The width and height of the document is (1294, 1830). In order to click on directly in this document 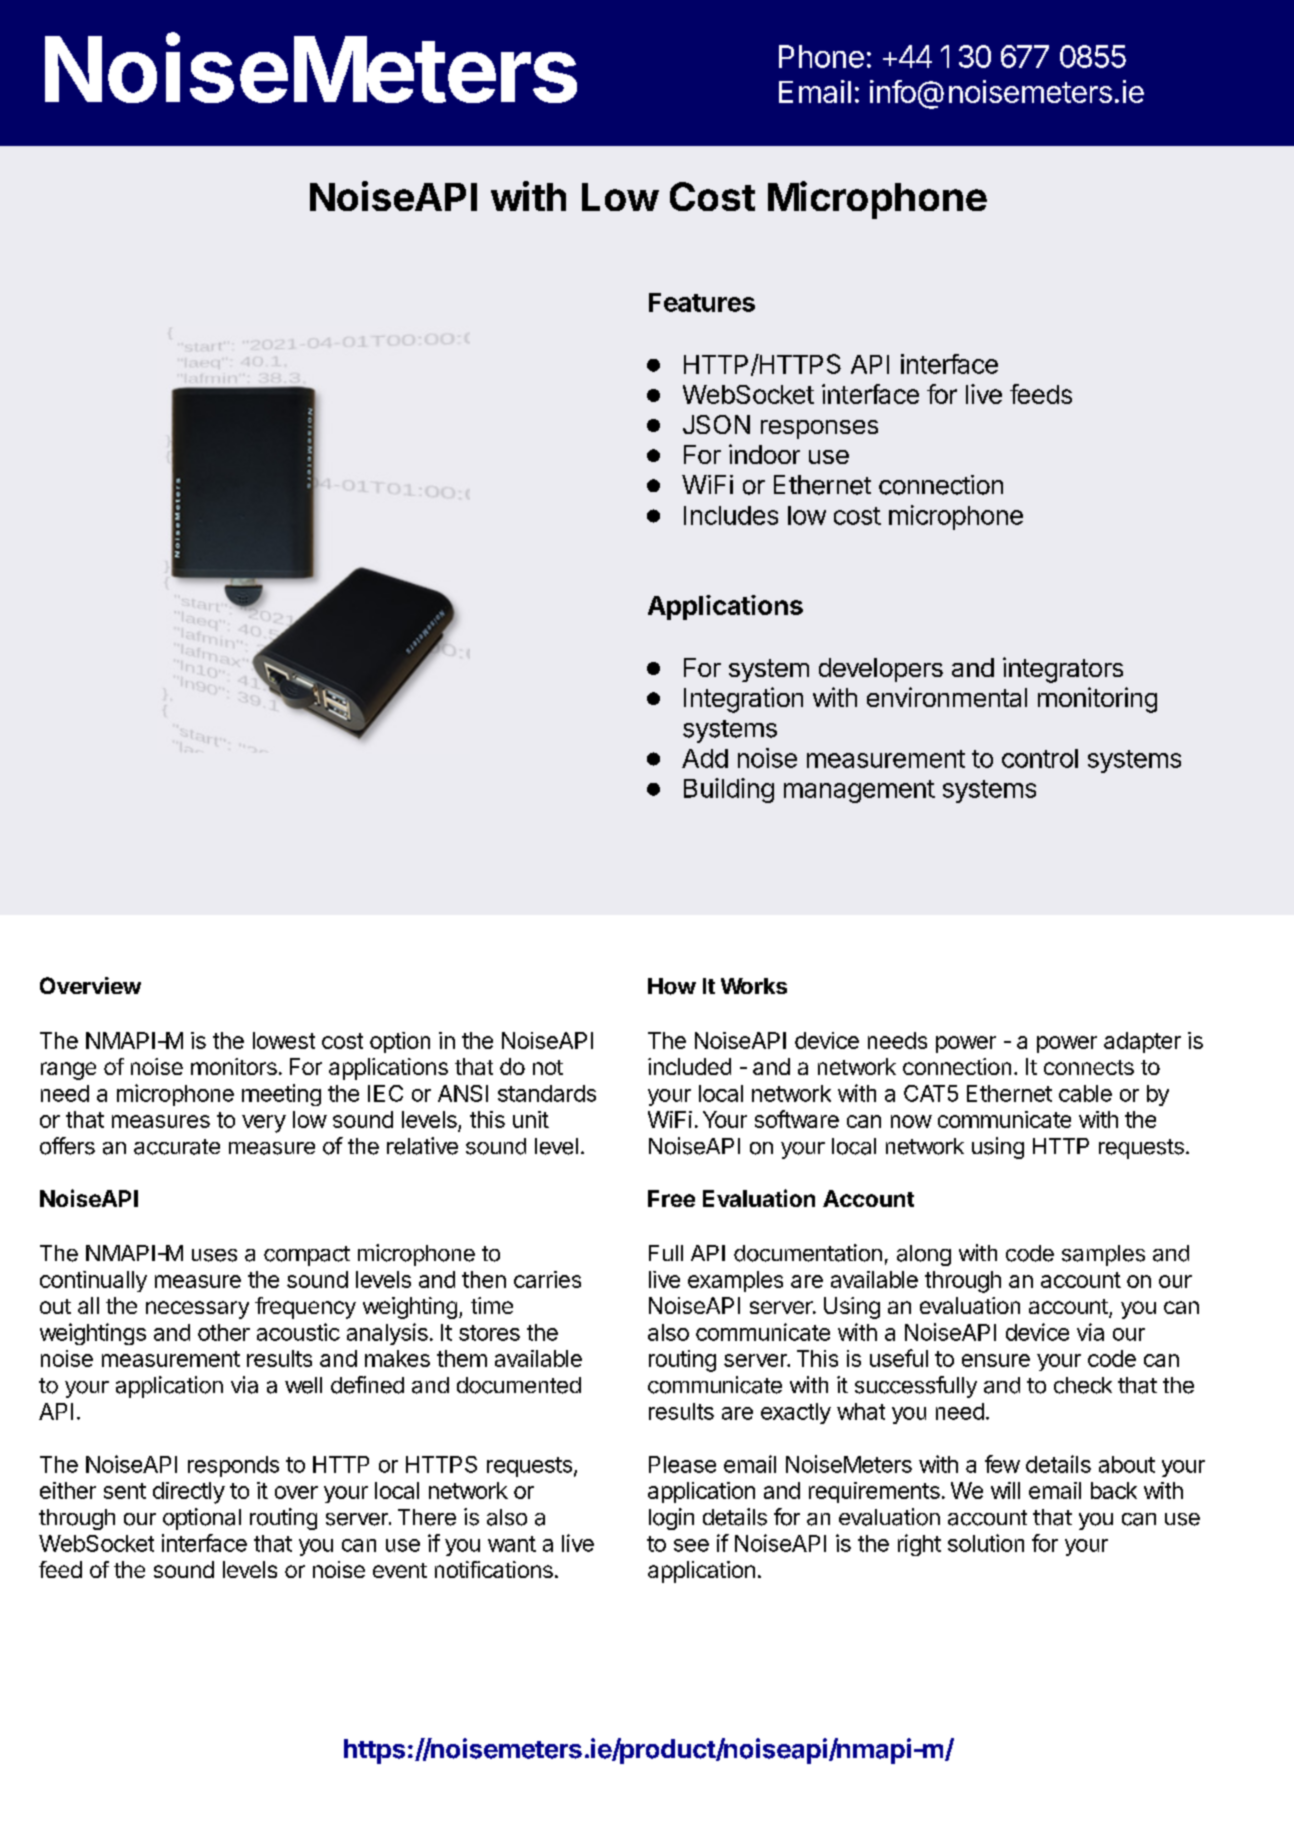, I will do `click(189, 1493)`.
